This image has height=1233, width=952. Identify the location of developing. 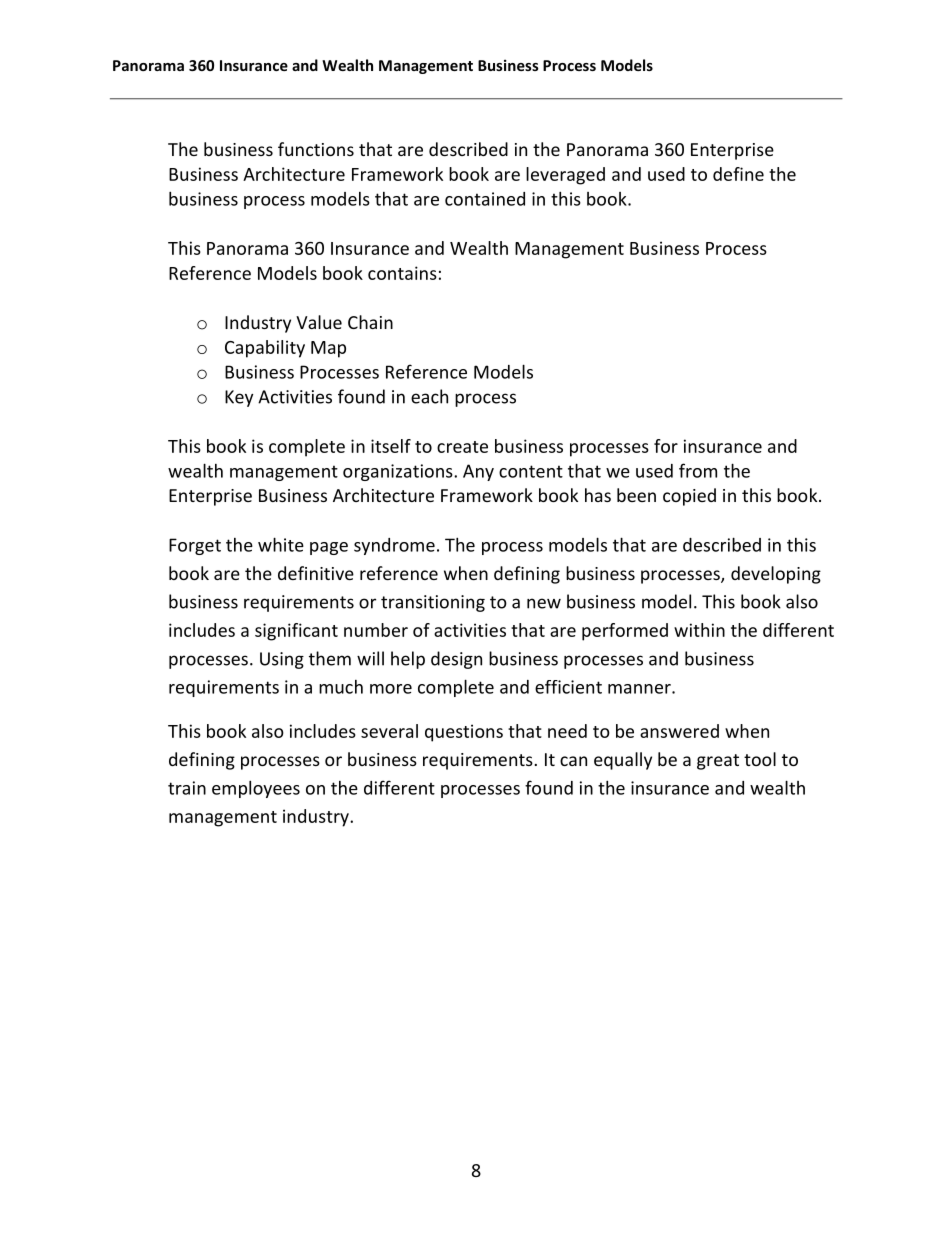
(776, 575).
